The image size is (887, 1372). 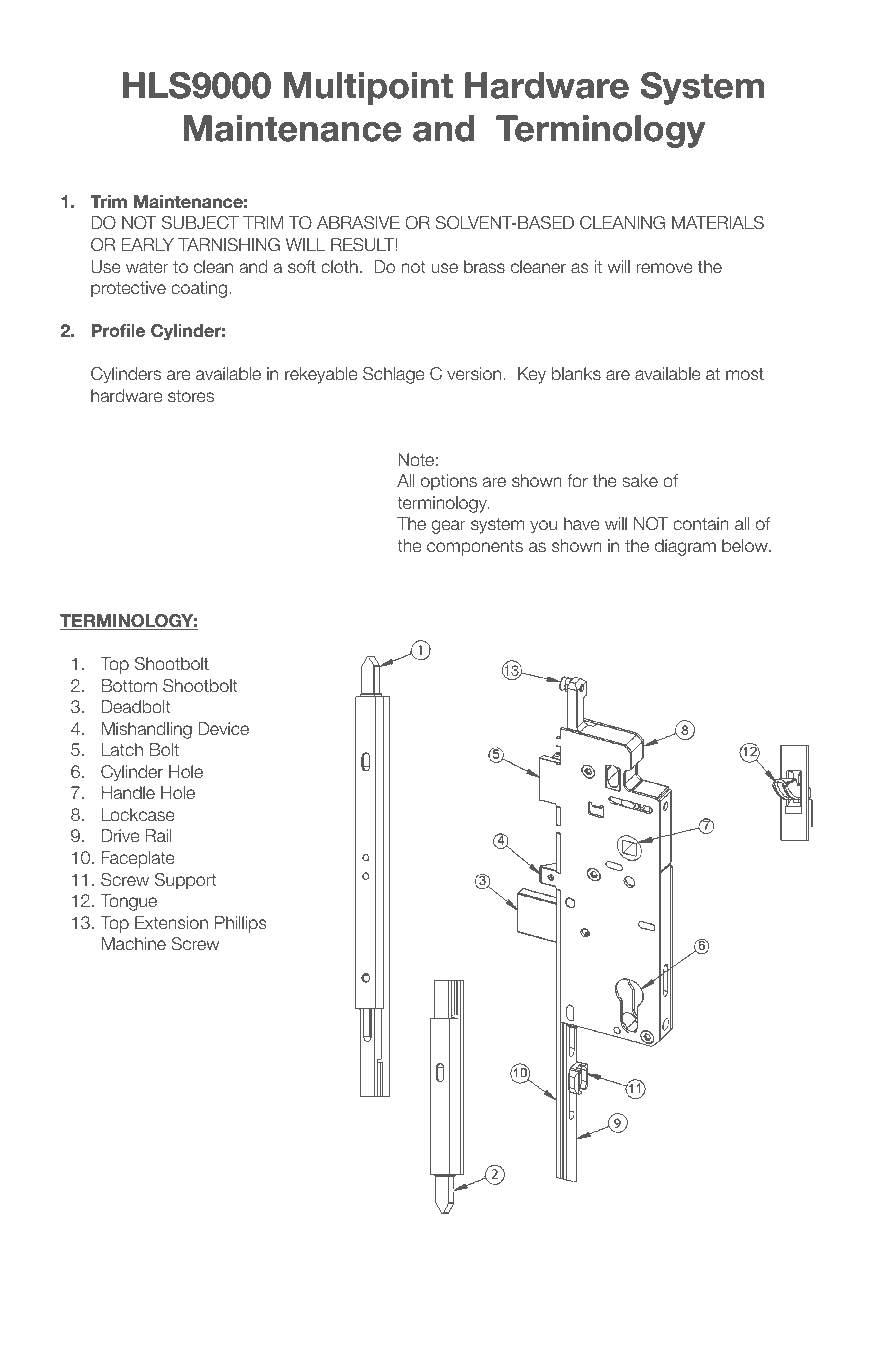 I want to click on TARNISHING, so click(x=229, y=245).
